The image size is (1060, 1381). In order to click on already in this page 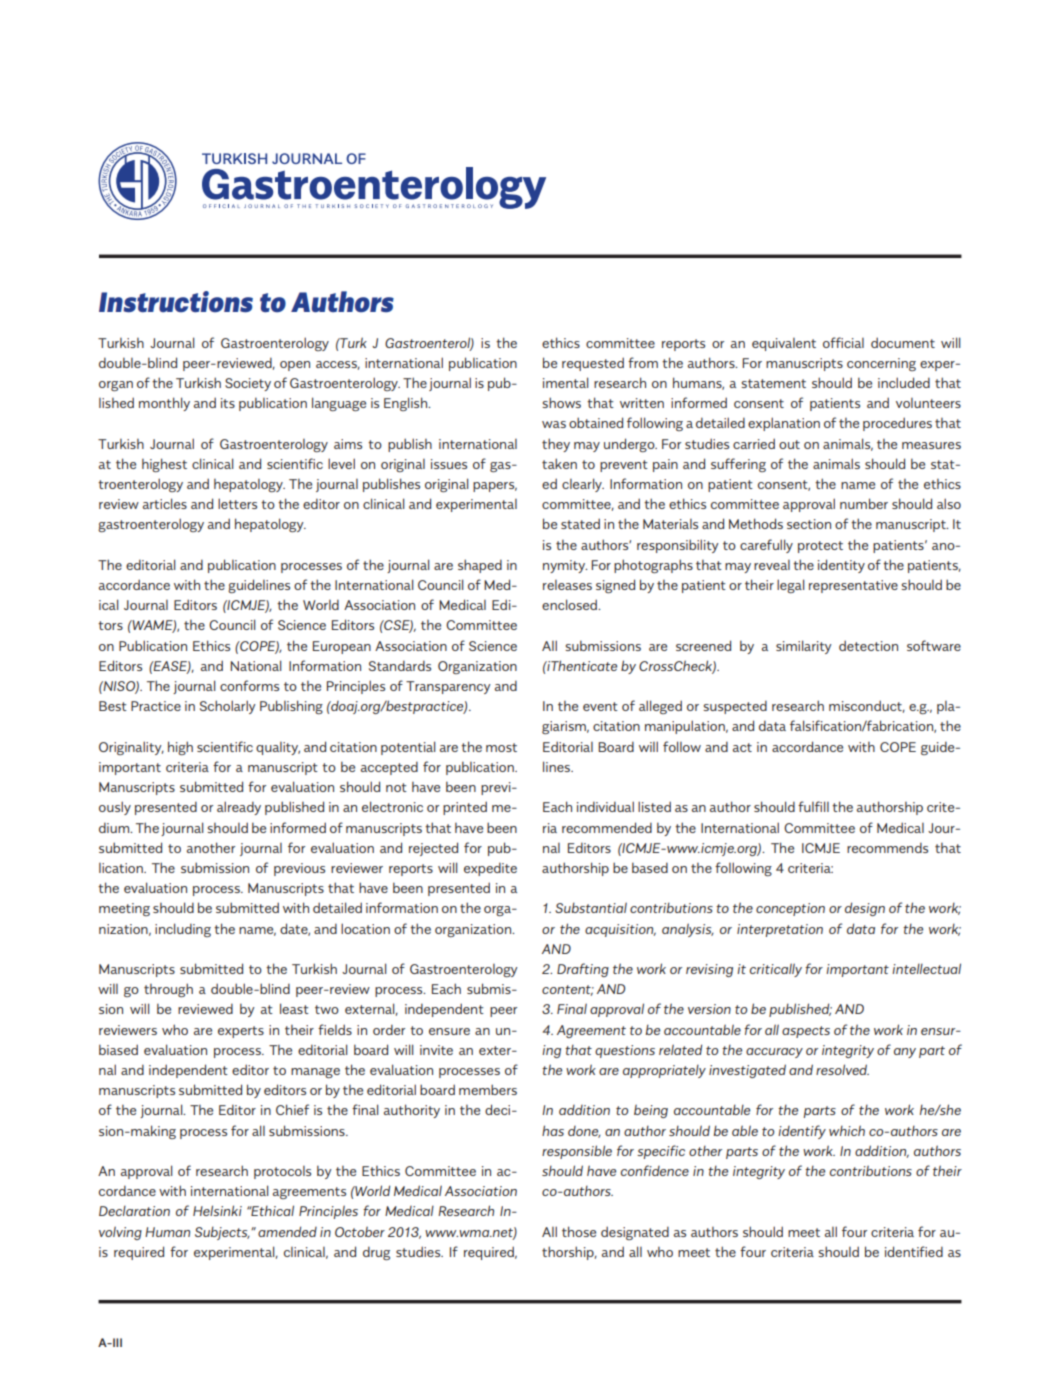, I will do `click(239, 808)`.
